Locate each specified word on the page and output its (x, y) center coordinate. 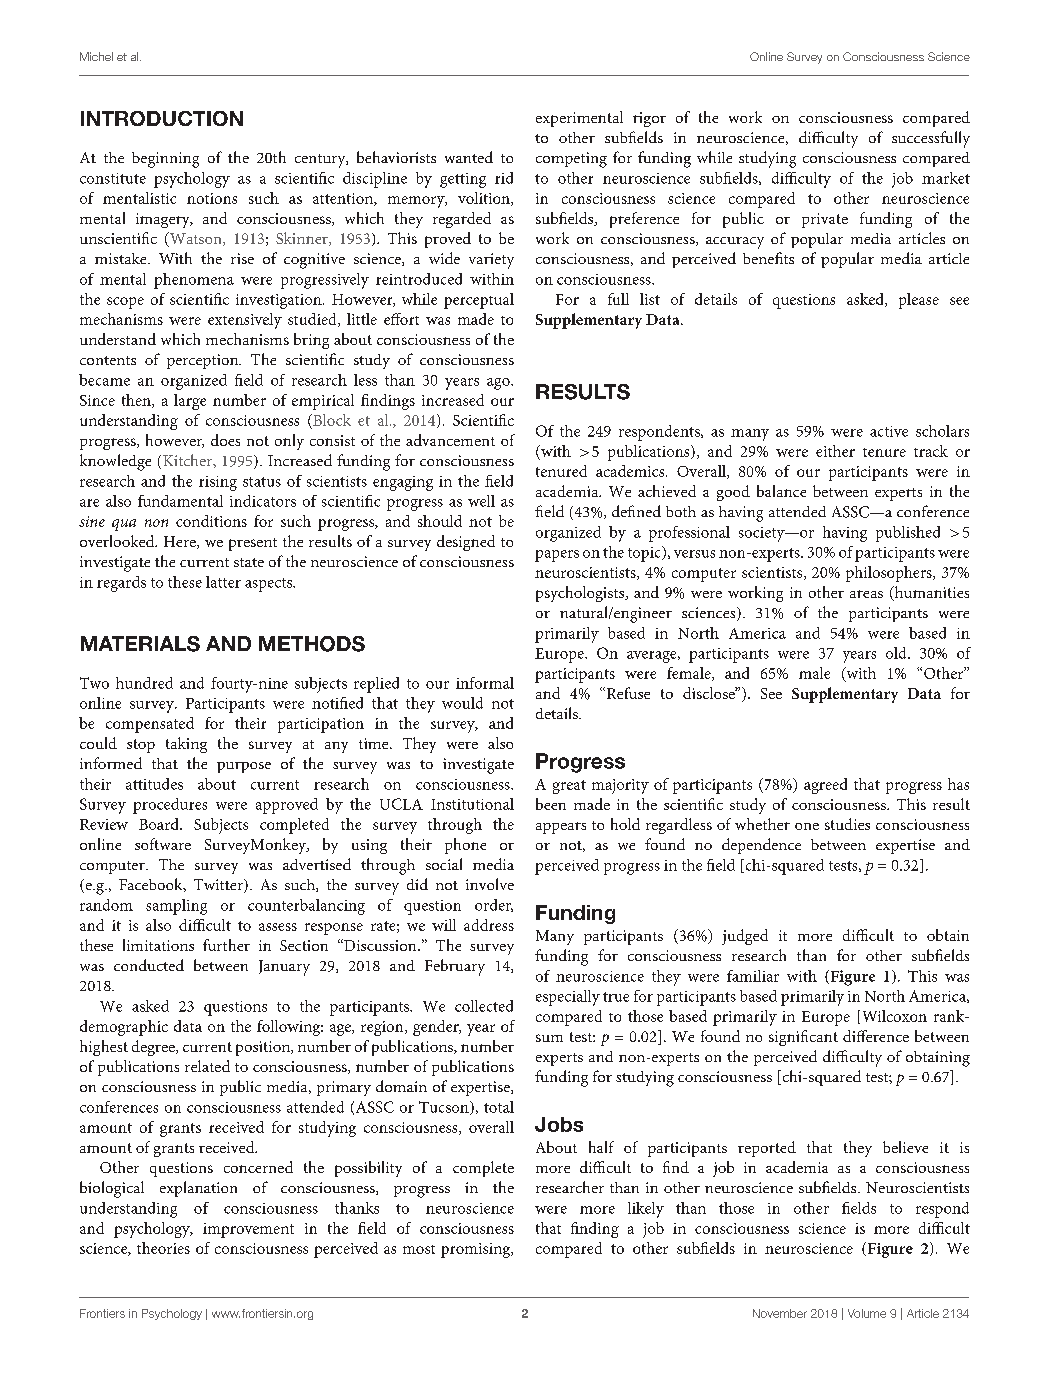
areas (866, 594)
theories (163, 1248)
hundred (144, 683)
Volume (867, 1313)
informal (485, 683)
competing (571, 160)
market (946, 178)
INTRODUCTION (162, 118)
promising (477, 1250)
